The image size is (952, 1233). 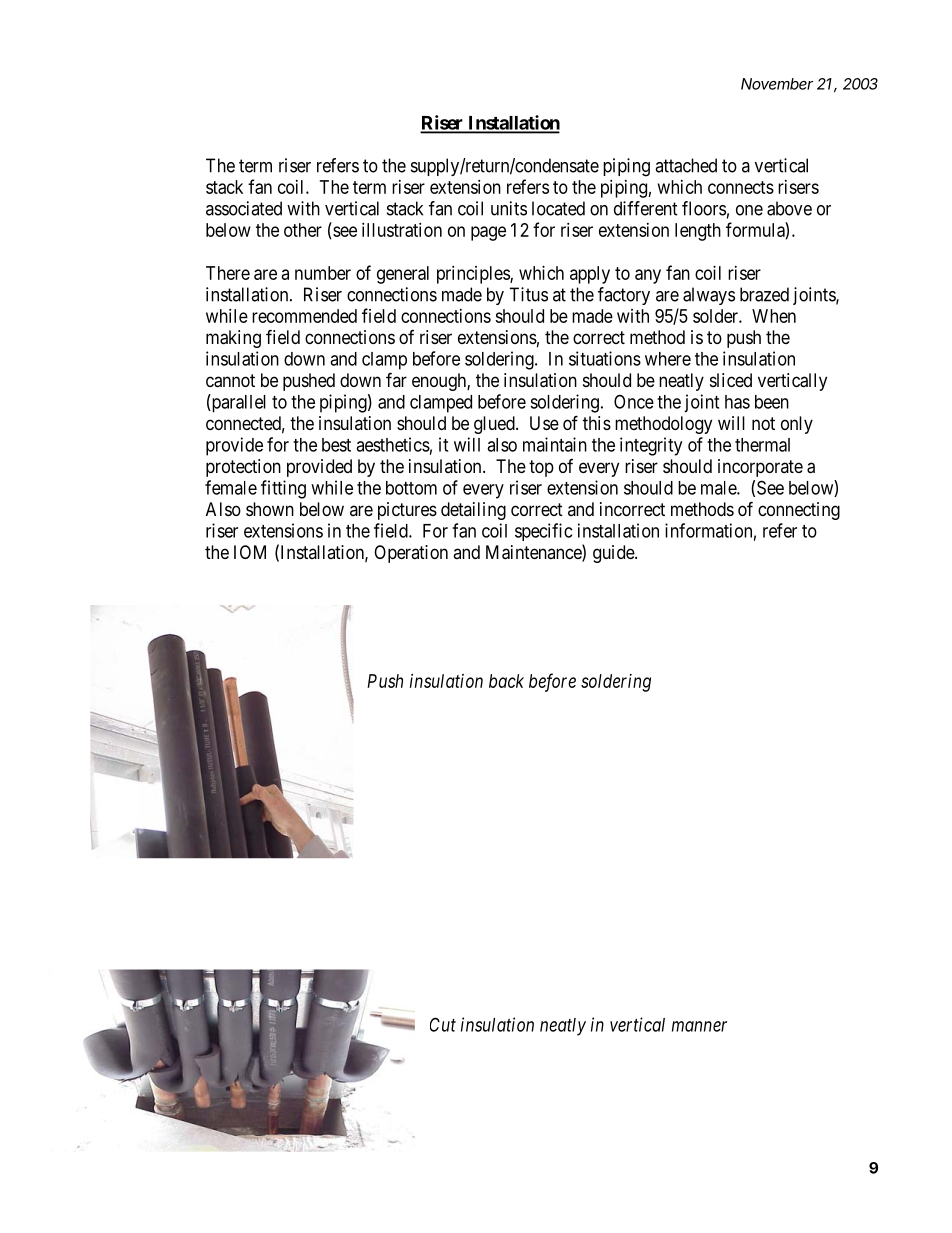 What do you see at coordinates (250, 552) in the screenshot?
I see `IOM` at bounding box center [250, 552].
